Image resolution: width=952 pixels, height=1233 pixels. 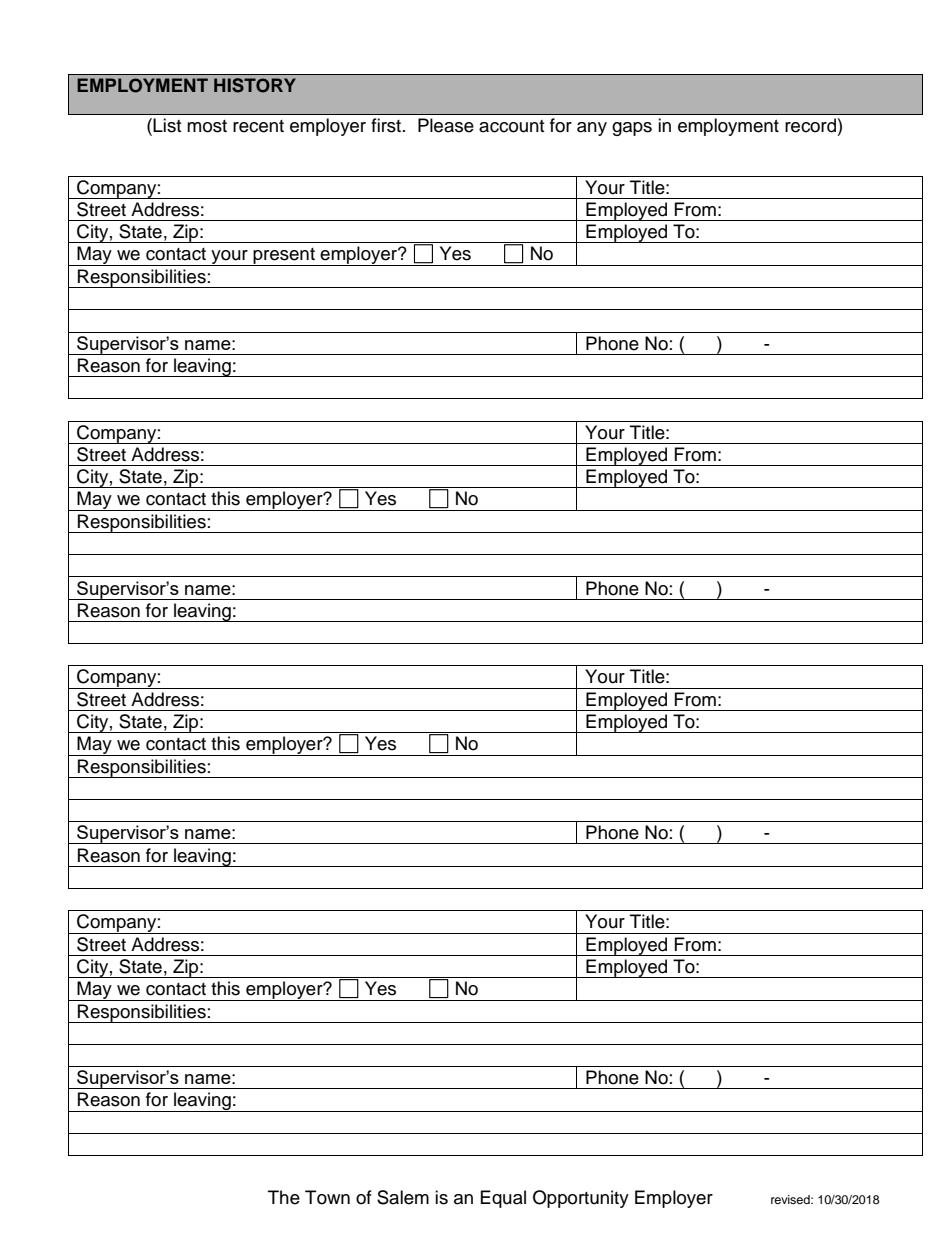 I want to click on Salem, so click(x=403, y=1197).
